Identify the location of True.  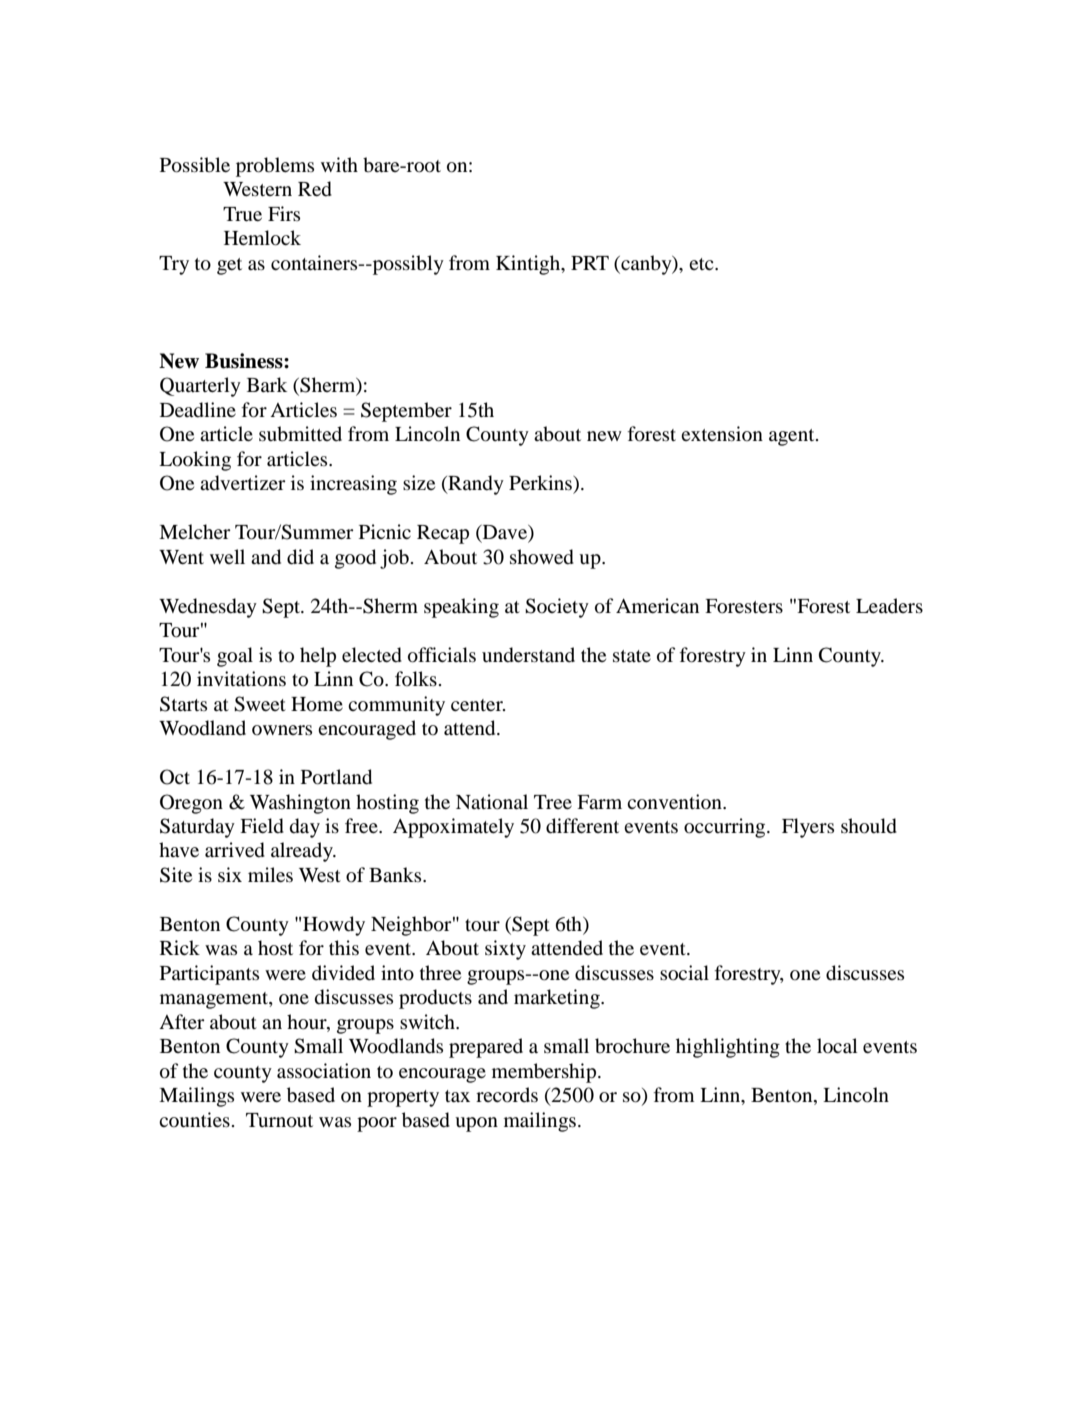
(242, 214).
